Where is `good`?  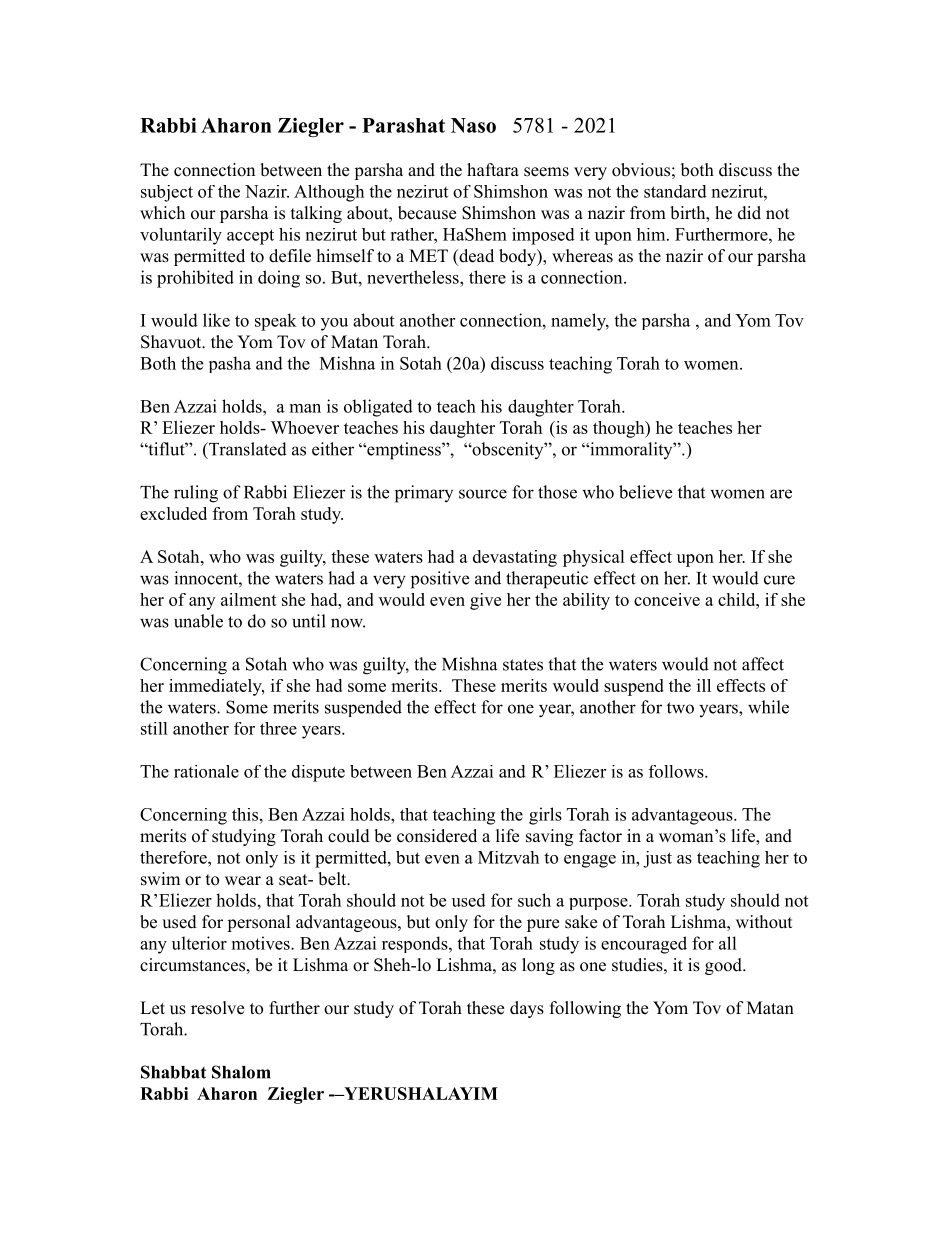 good is located at coordinates (724, 966).
